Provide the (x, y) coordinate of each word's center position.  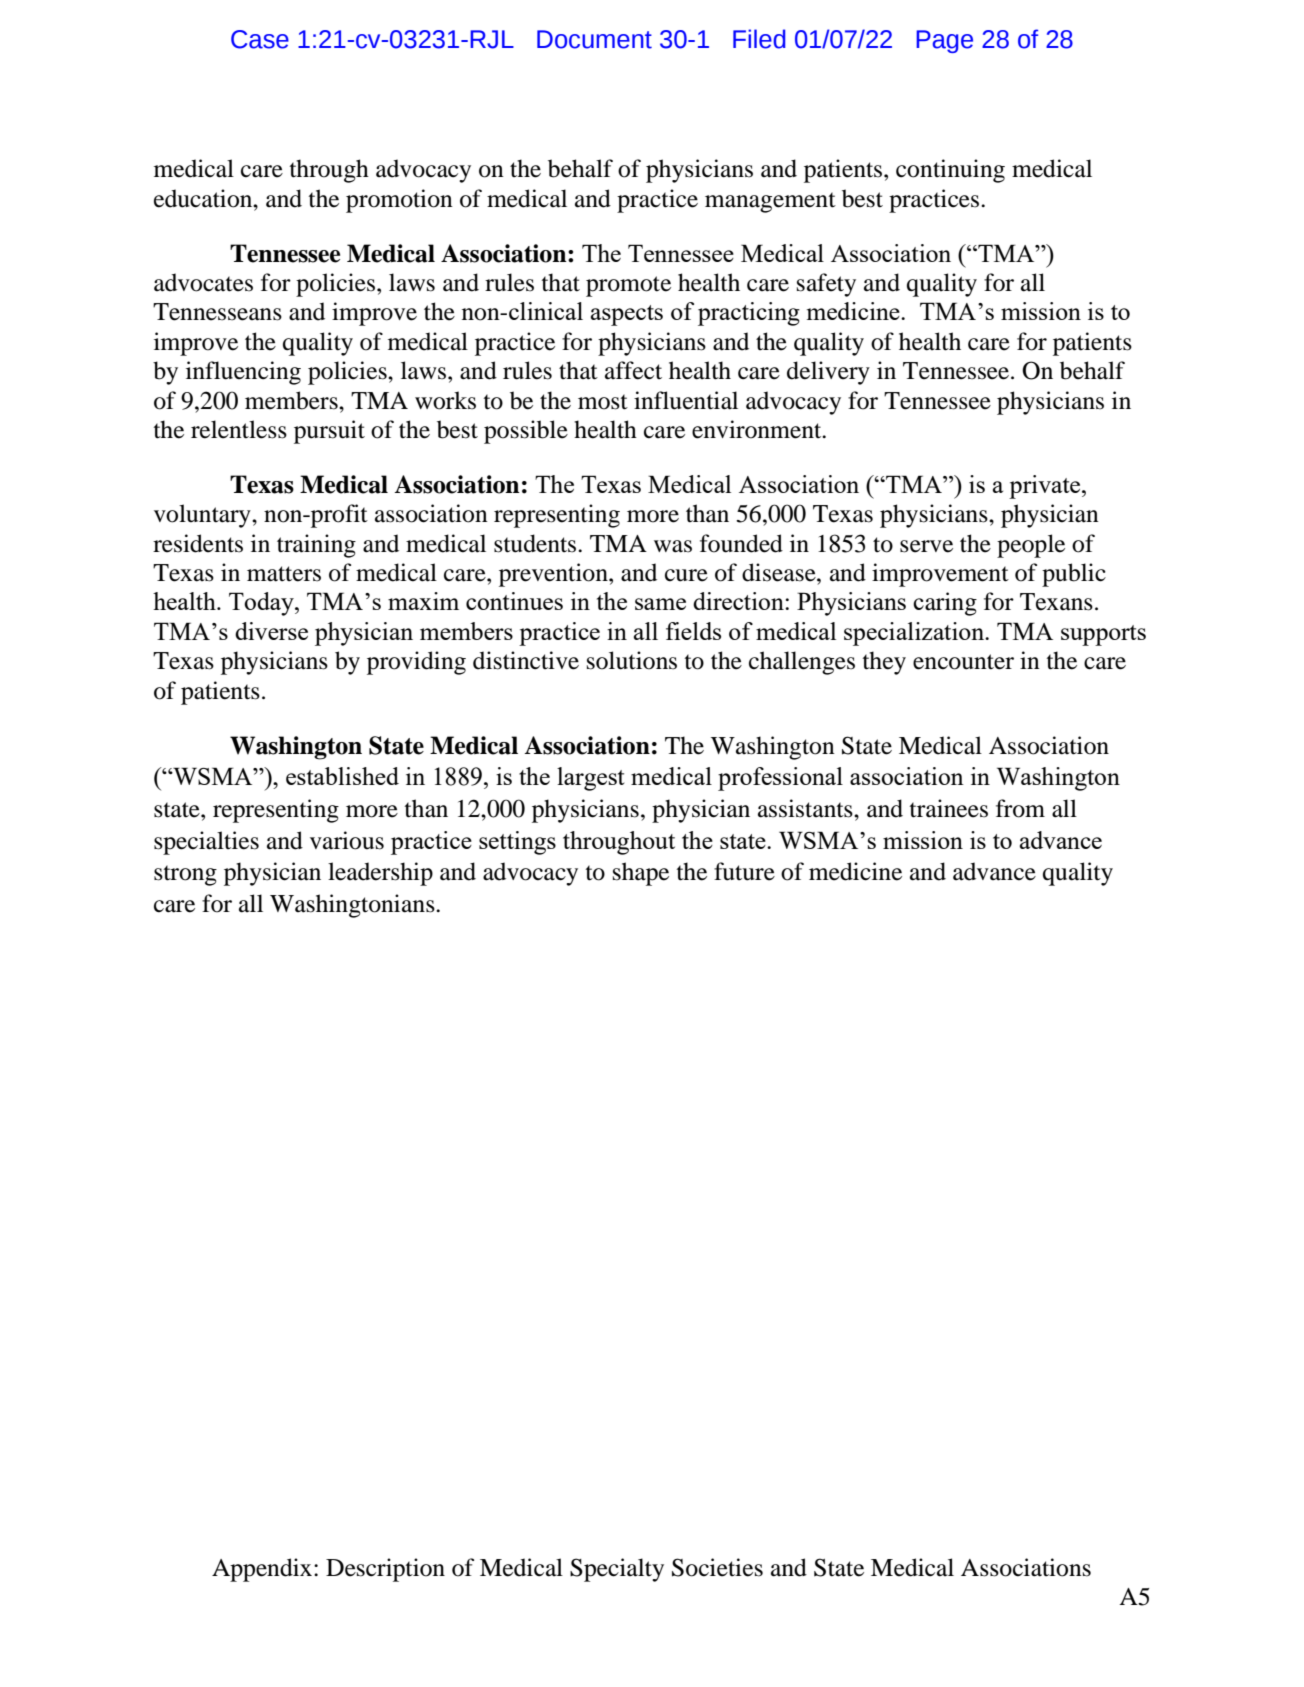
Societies (717, 1567)
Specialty (617, 1570)
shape (641, 874)
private (1046, 487)
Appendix (263, 1570)
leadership (380, 874)
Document (594, 39)
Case (260, 39)
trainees (949, 808)
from (1020, 808)
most (603, 402)
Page (944, 41)
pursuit (329, 432)
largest (590, 779)
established (342, 776)
